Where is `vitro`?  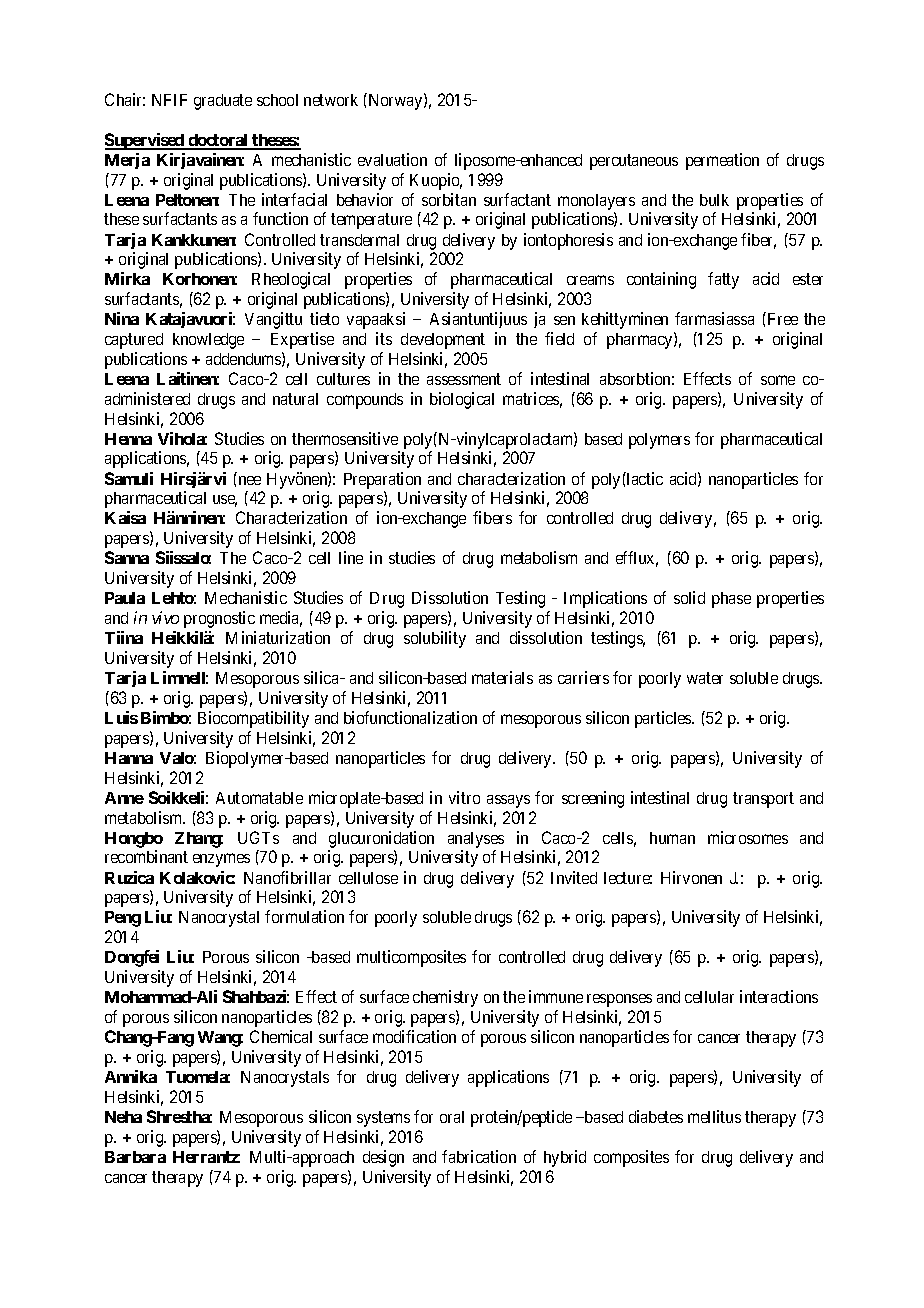 vitro is located at coordinates (464, 797).
